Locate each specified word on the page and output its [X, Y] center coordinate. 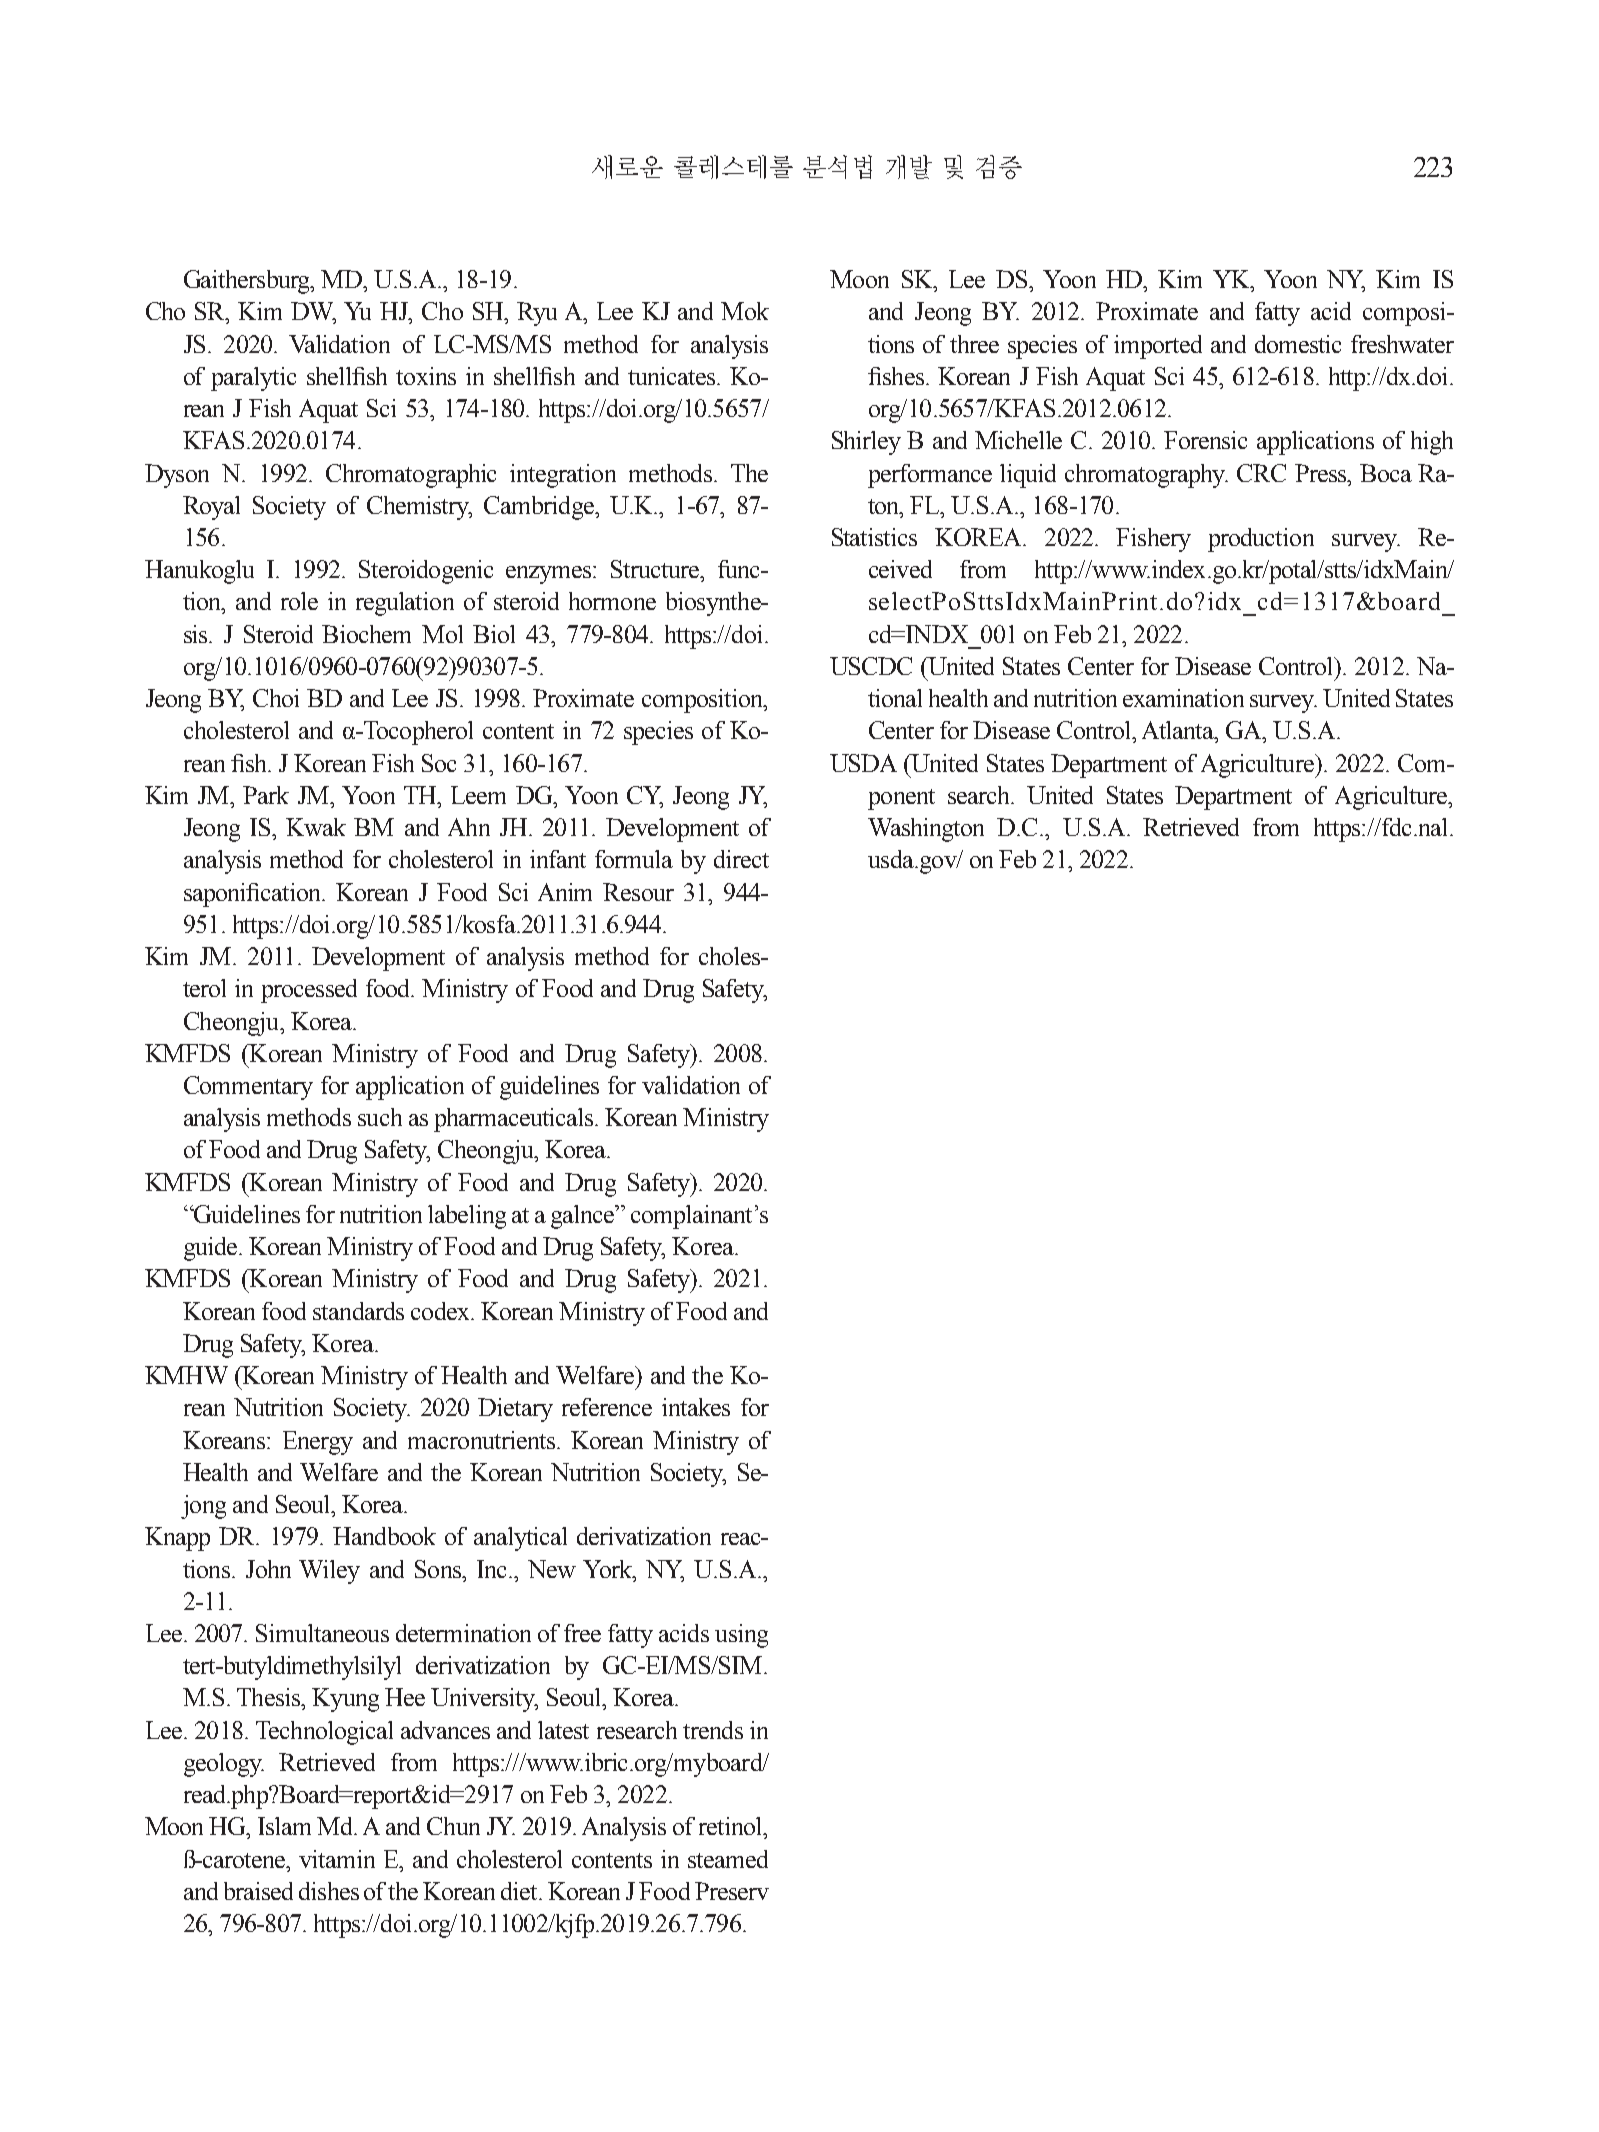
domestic [1298, 344]
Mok [745, 311]
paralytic [253, 379]
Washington [926, 830]
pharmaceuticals [515, 1120]
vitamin [337, 1859]
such [380, 1117]
